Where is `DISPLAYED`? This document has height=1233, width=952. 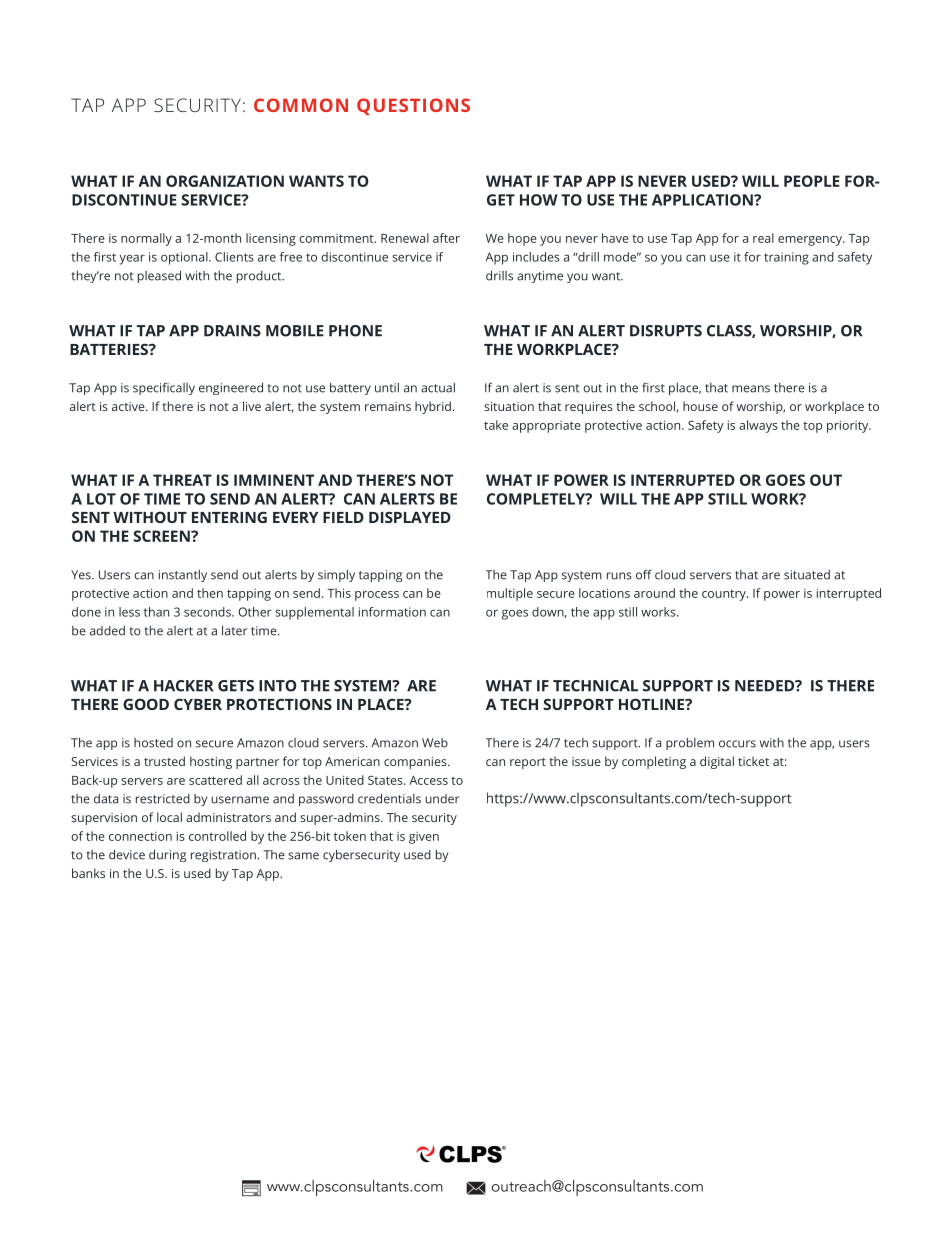 DISPLAYED is located at coordinates (410, 517).
